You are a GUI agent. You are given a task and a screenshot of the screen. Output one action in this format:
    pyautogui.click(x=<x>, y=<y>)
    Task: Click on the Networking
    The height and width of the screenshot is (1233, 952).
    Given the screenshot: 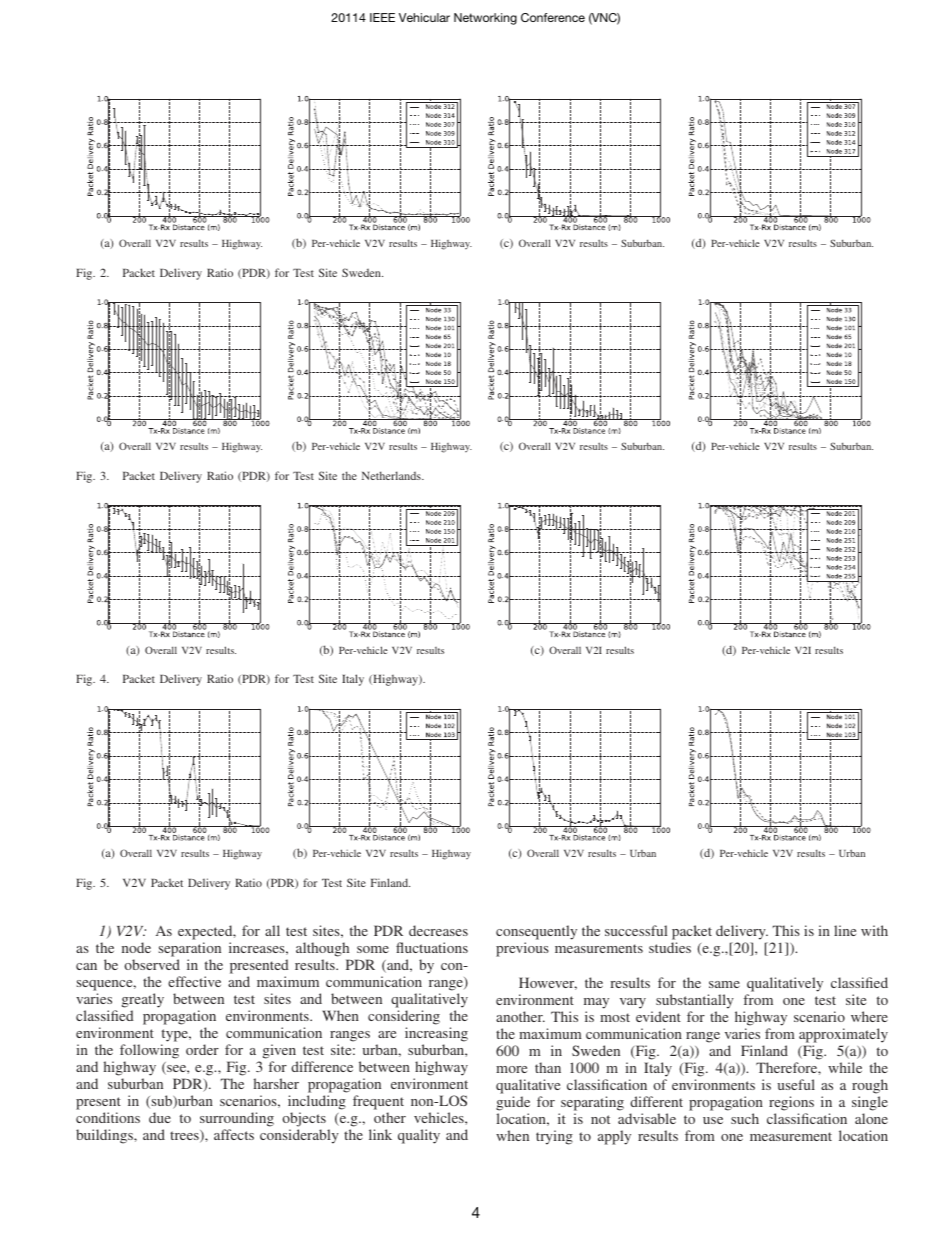 What is the action you would take?
    pyautogui.click(x=485, y=19)
